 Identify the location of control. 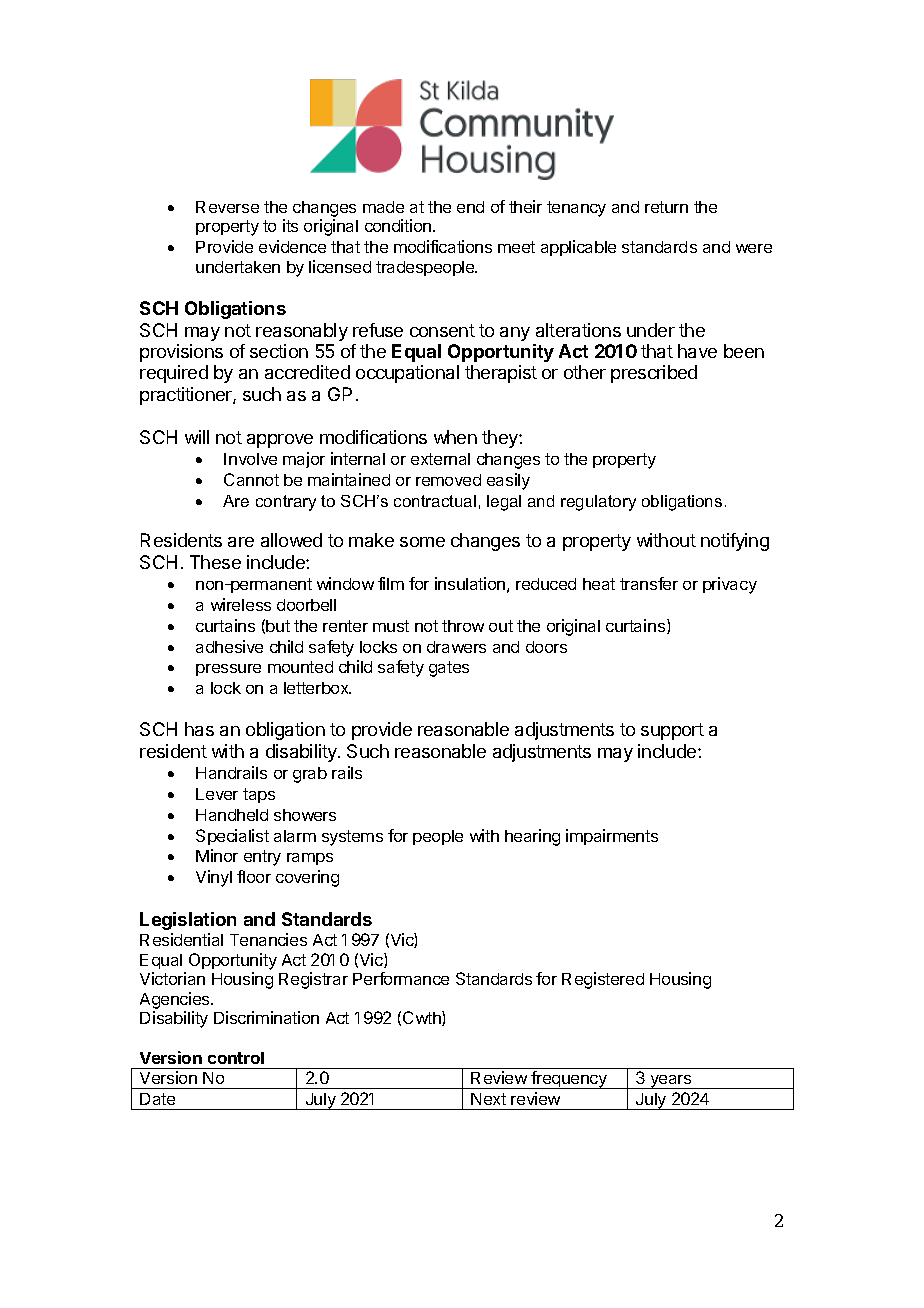
(236, 1058).
